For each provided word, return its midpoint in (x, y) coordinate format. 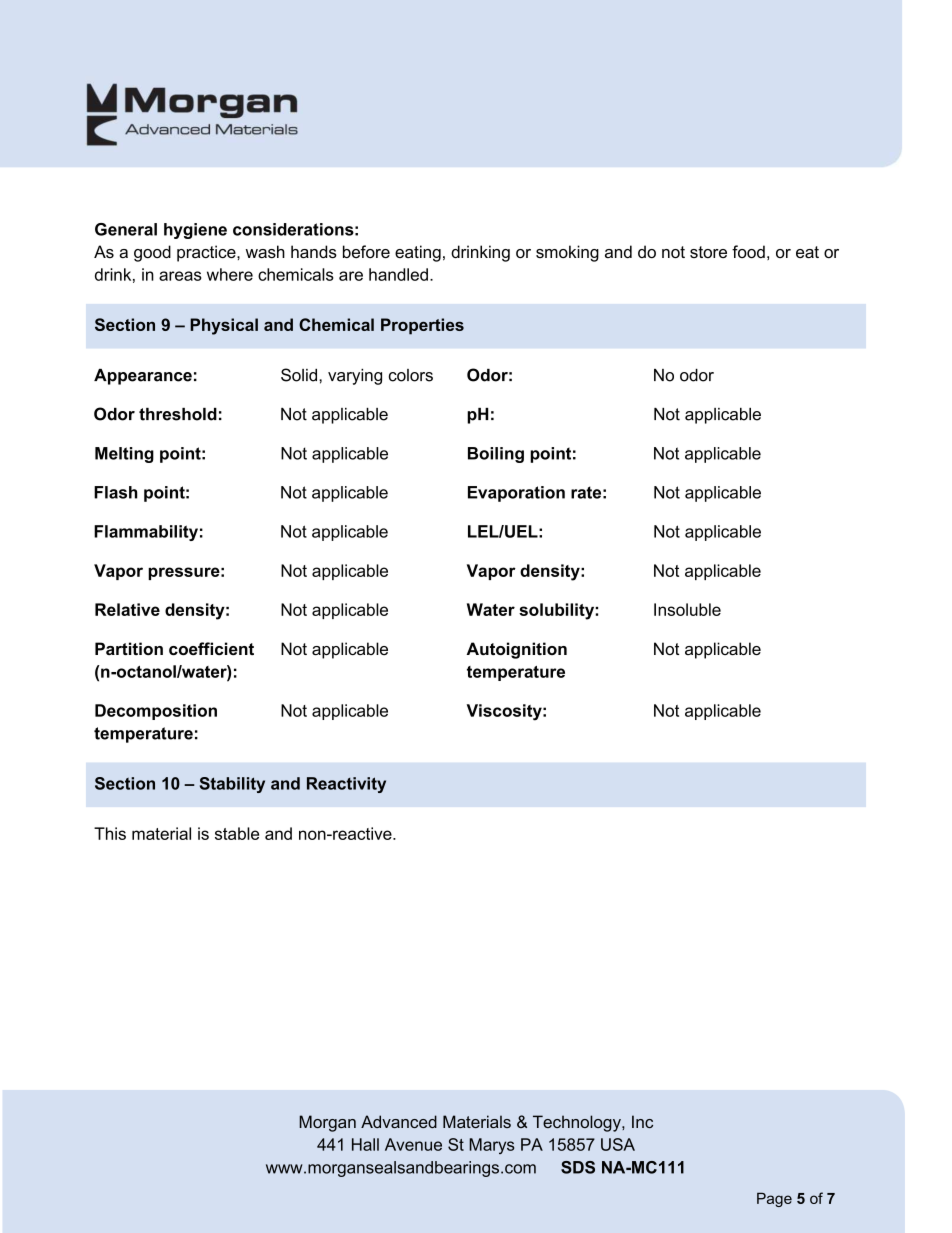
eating (418, 253)
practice (207, 253)
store (708, 252)
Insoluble (687, 609)
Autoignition (517, 650)
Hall (365, 1144)
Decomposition (156, 712)
